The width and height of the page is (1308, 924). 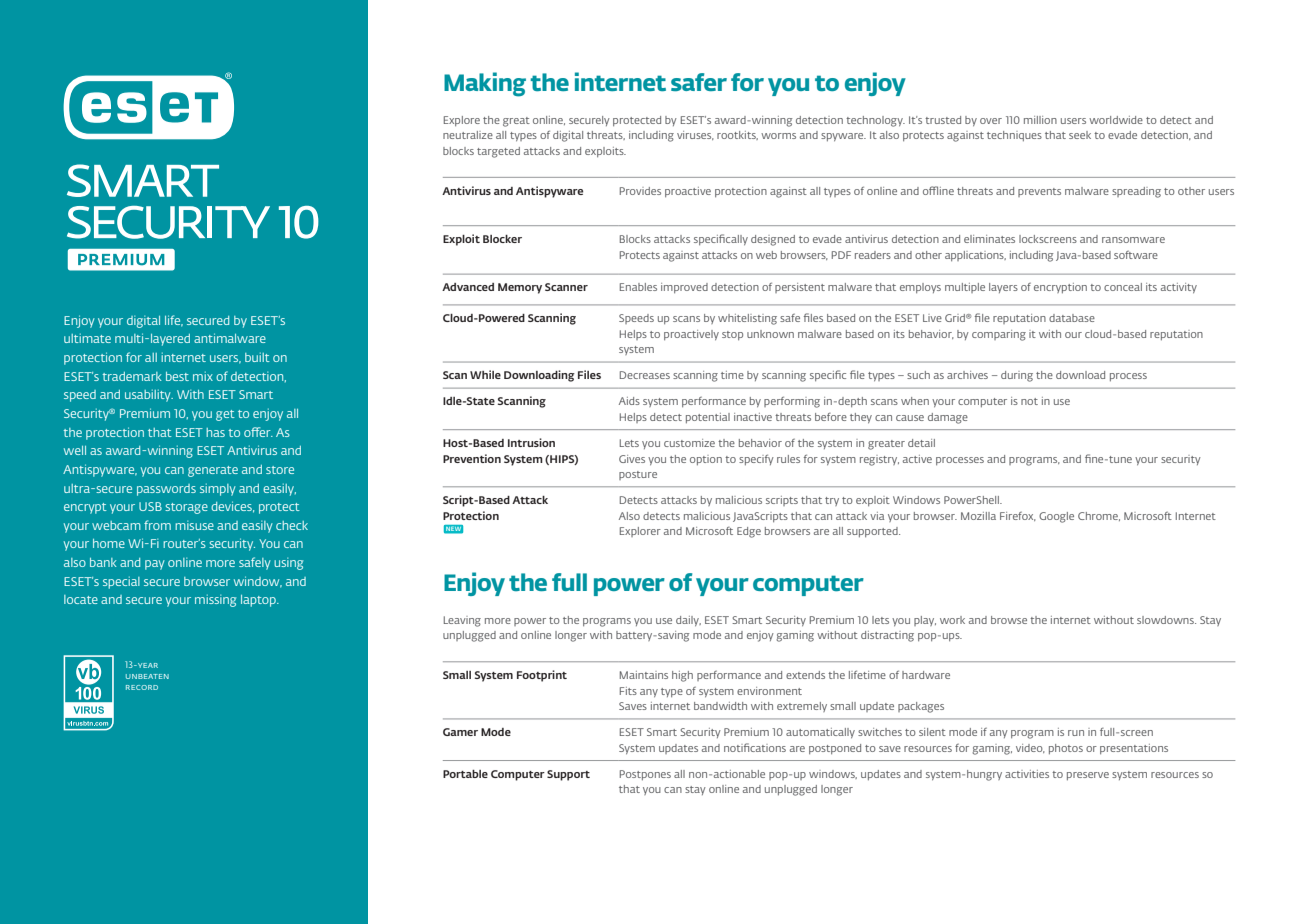 What do you see at coordinates (689, 443) in the page?
I see `customize` at bounding box center [689, 443].
